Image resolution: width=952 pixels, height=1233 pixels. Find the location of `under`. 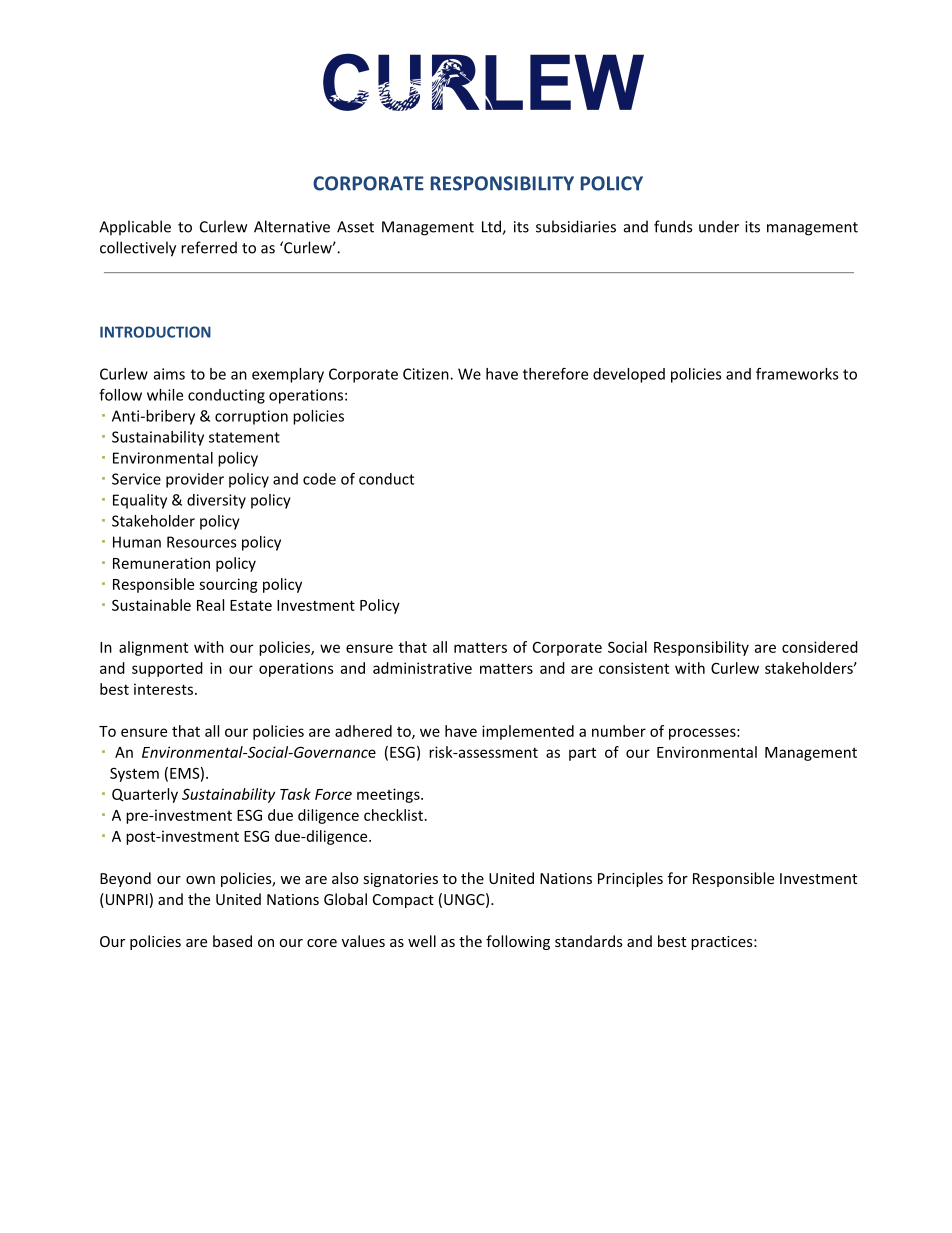

under is located at coordinates (719, 226).
